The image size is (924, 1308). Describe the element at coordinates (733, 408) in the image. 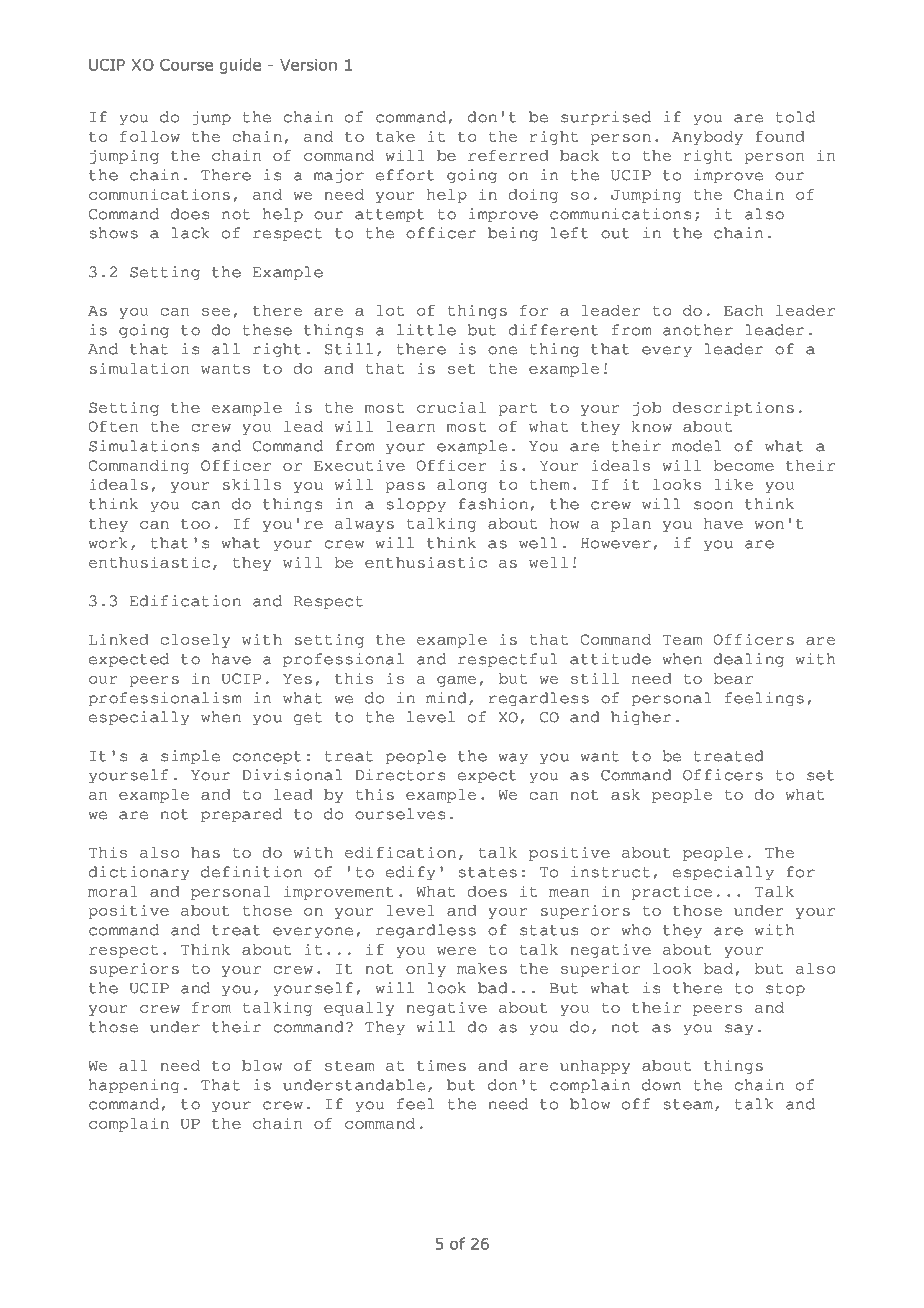

I see `descriptions` at that location.
